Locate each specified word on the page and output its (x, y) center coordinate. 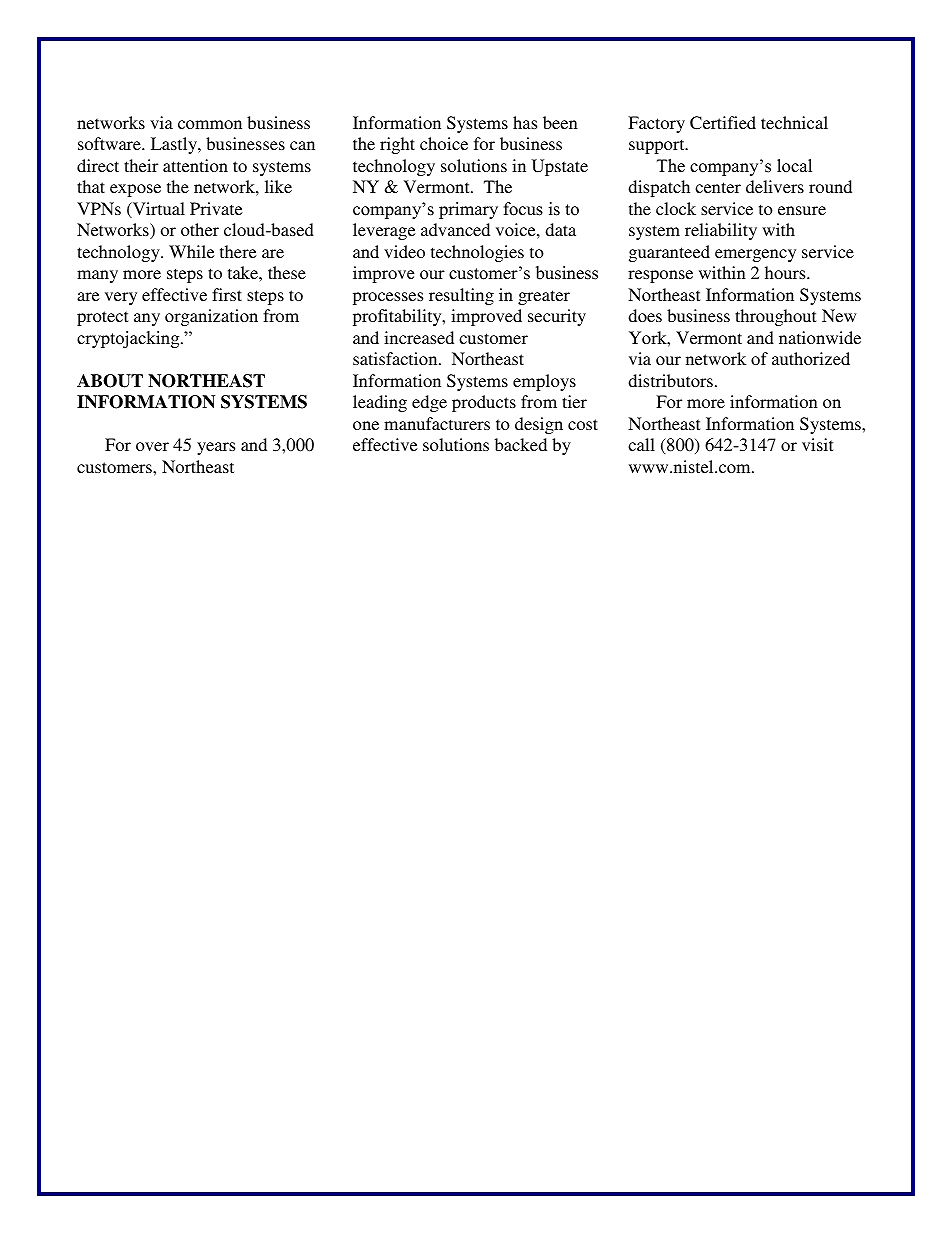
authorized (811, 358)
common (210, 124)
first (227, 294)
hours (786, 272)
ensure (802, 210)
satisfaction (396, 358)
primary (468, 210)
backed (521, 444)
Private (216, 208)
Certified (723, 123)
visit (817, 444)
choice (444, 143)
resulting (461, 296)
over (152, 446)
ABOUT (110, 381)
